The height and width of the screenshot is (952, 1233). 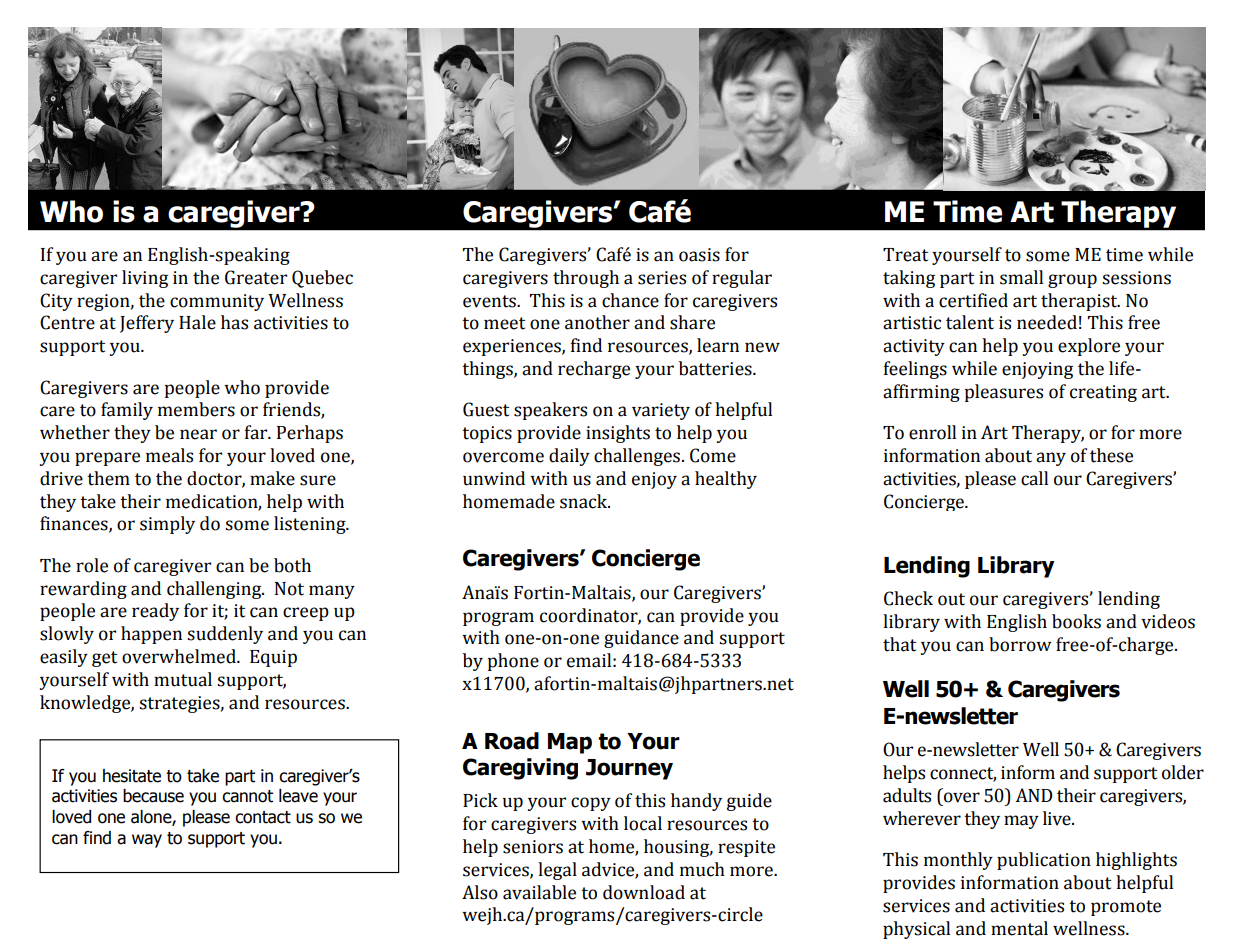 What do you see at coordinates (1021, 277) in the screenshot?
I see `small` at bounding box center [1021, 277].
